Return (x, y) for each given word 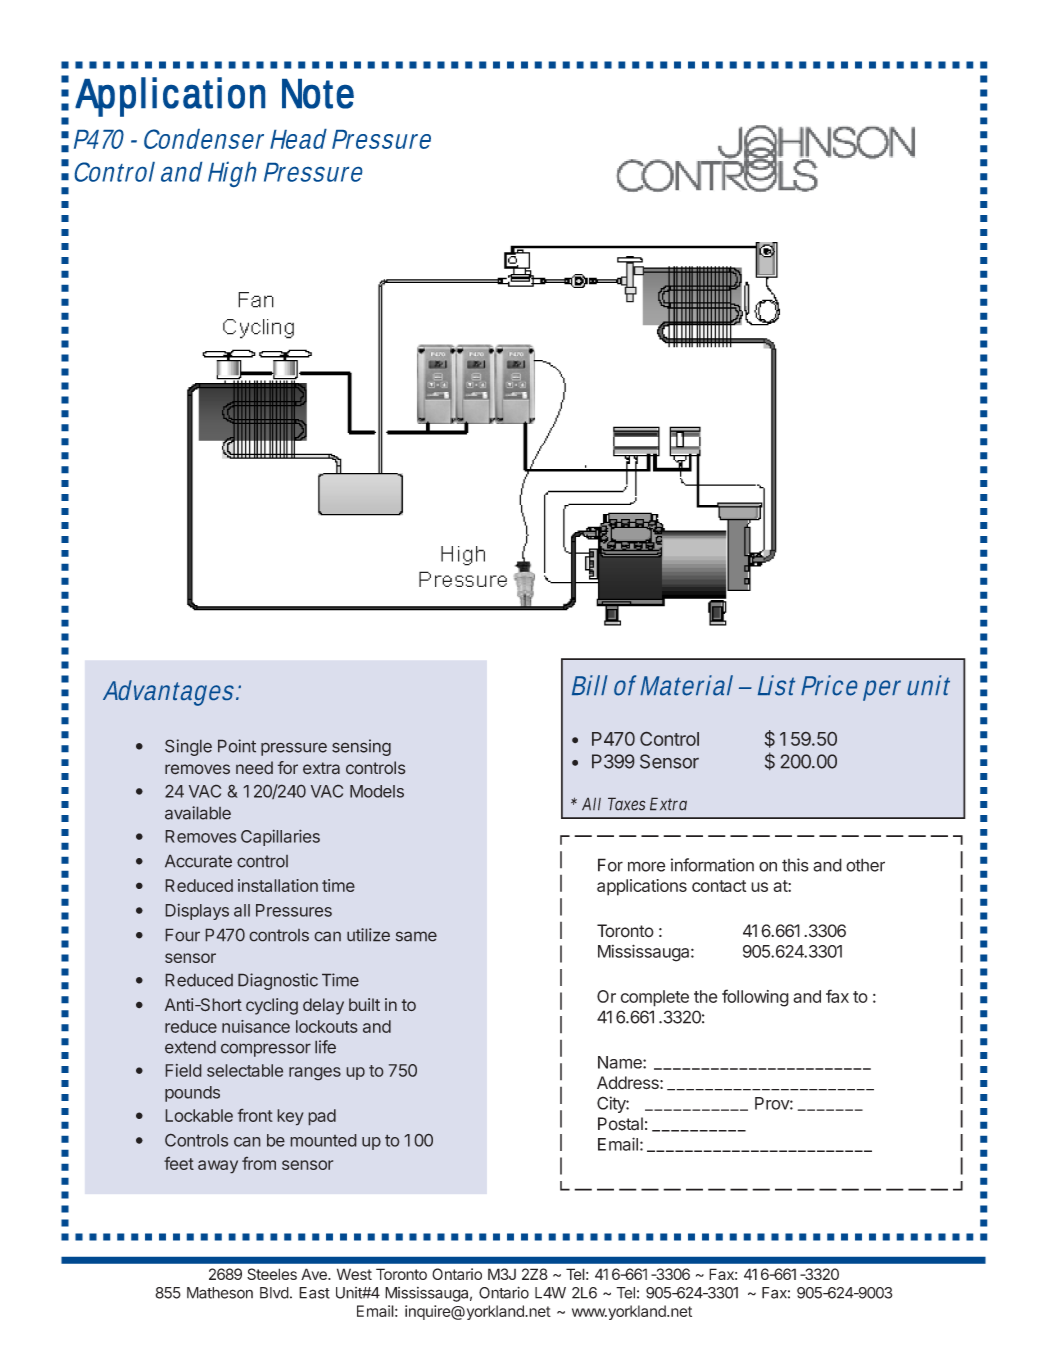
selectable (245, 1070)
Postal (620, 1124)
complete (655, 998)
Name (621, 1062)
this (795, 865)
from (259, 1163)
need (254, 768)
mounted (323, 1140)
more (646, 866)
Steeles (272, 1274)
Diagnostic (278, 981)
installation (278, 885)
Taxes (627, 804)
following (755, 998)
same (416, 936)
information (712, 865)
